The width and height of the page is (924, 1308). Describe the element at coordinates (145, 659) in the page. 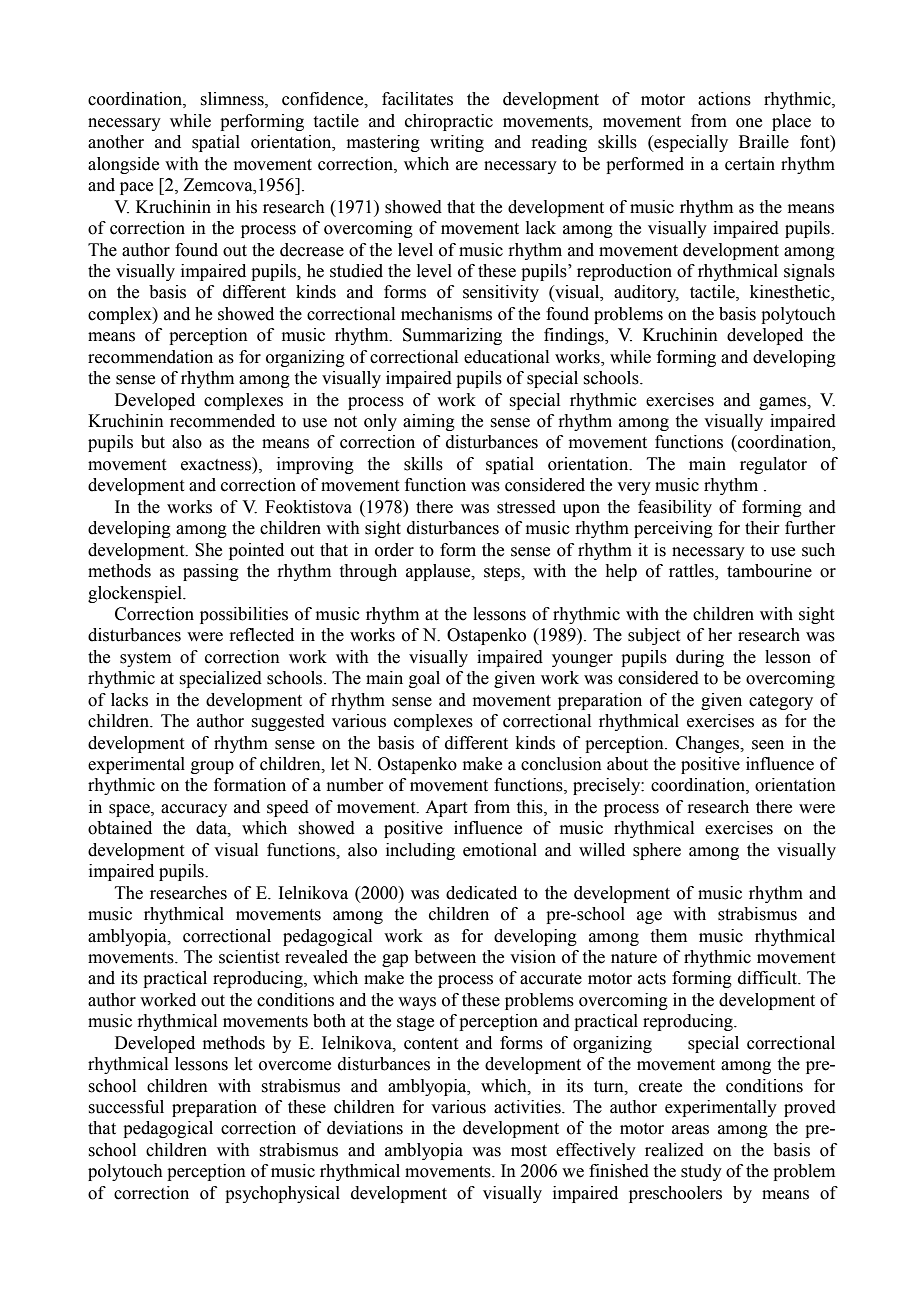

I see `system` at that location.
